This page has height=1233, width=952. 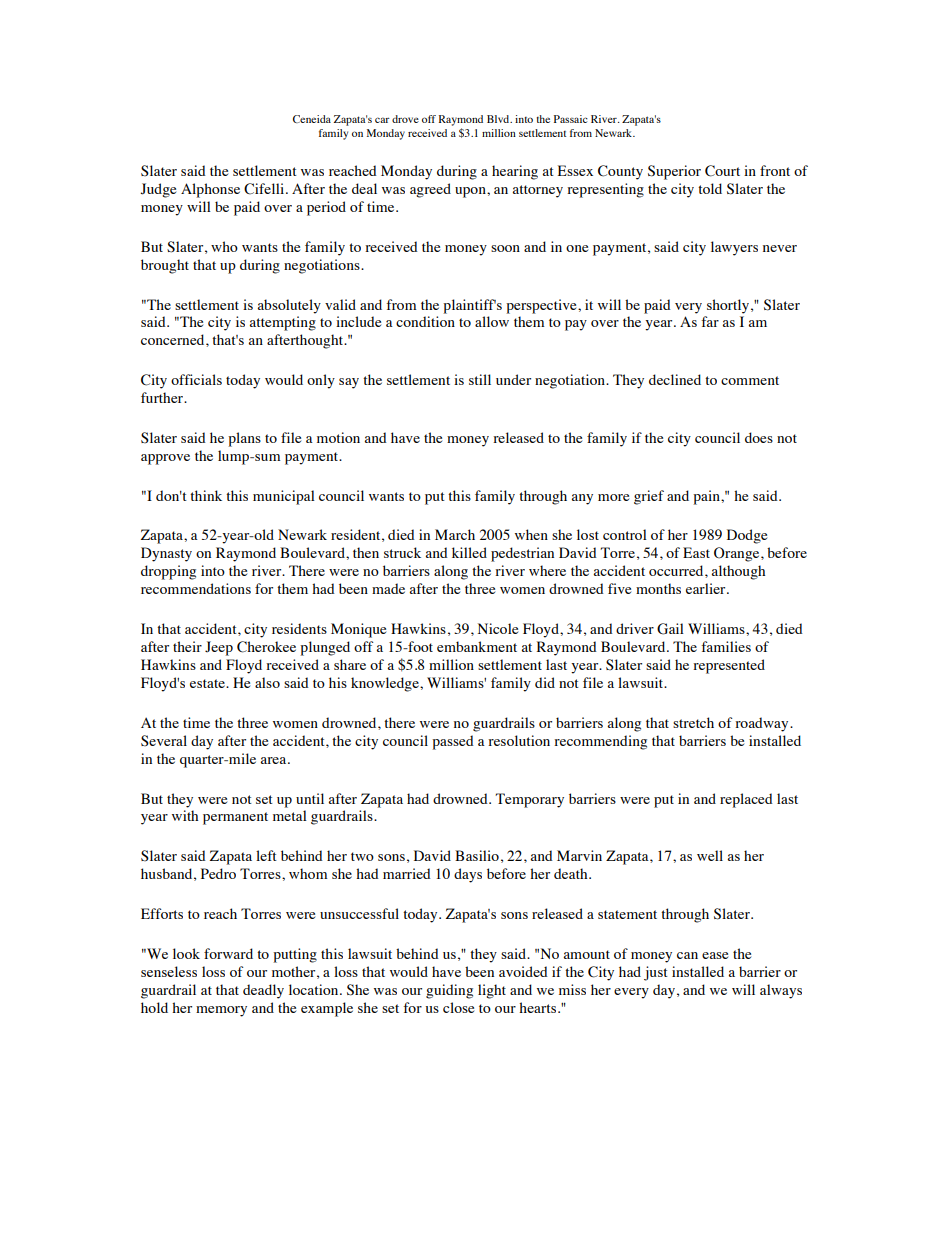 I want to click on does, so click(x=759, y=437).
